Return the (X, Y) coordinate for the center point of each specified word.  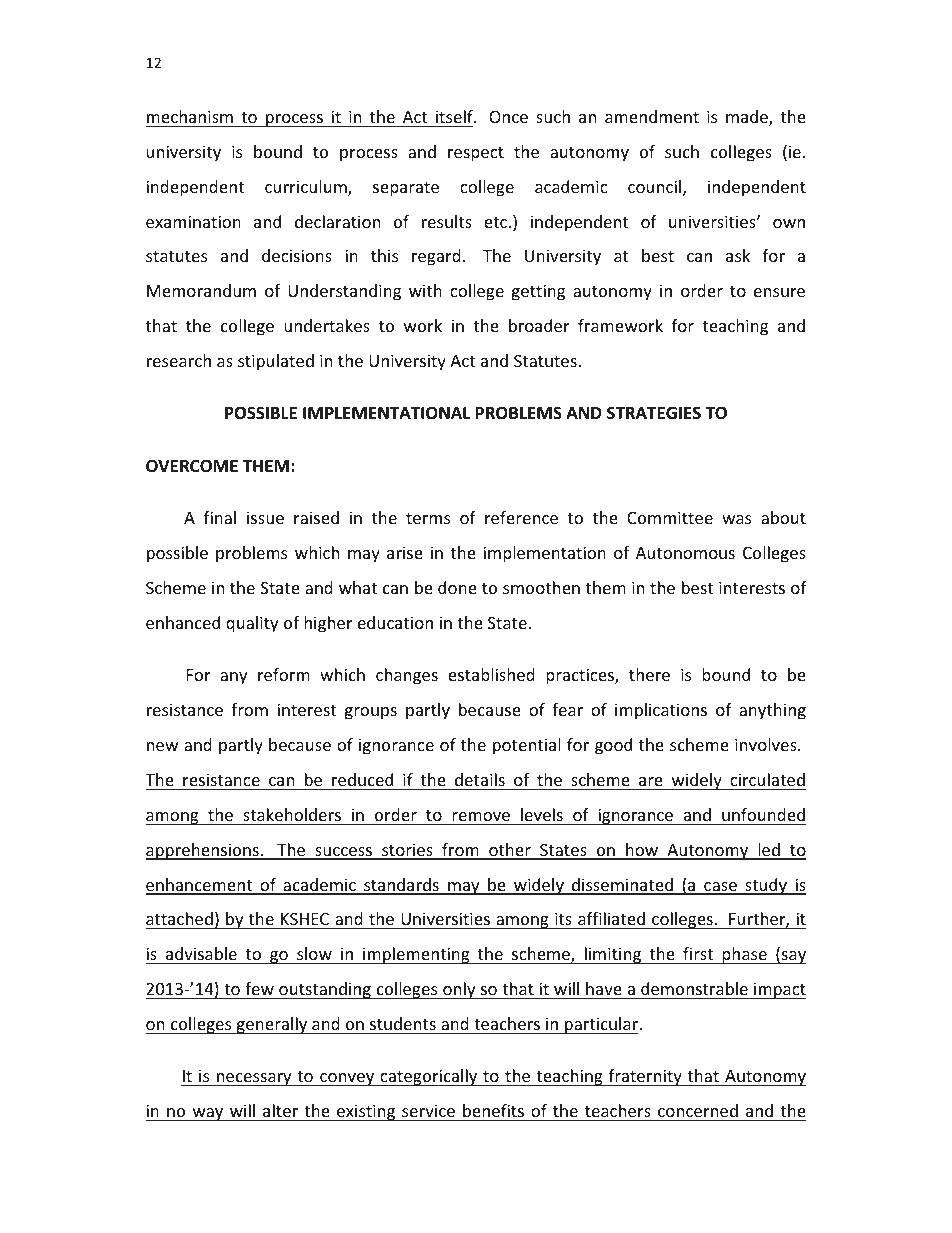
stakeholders (292, 814)
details (480, 779)
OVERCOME (192, 466)
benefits (493, 1110)
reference (521, 517)
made (748, 118)
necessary (254, 1079)
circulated (767, 779)
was (736, 519)
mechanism (190, 116)
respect (476, 154)
